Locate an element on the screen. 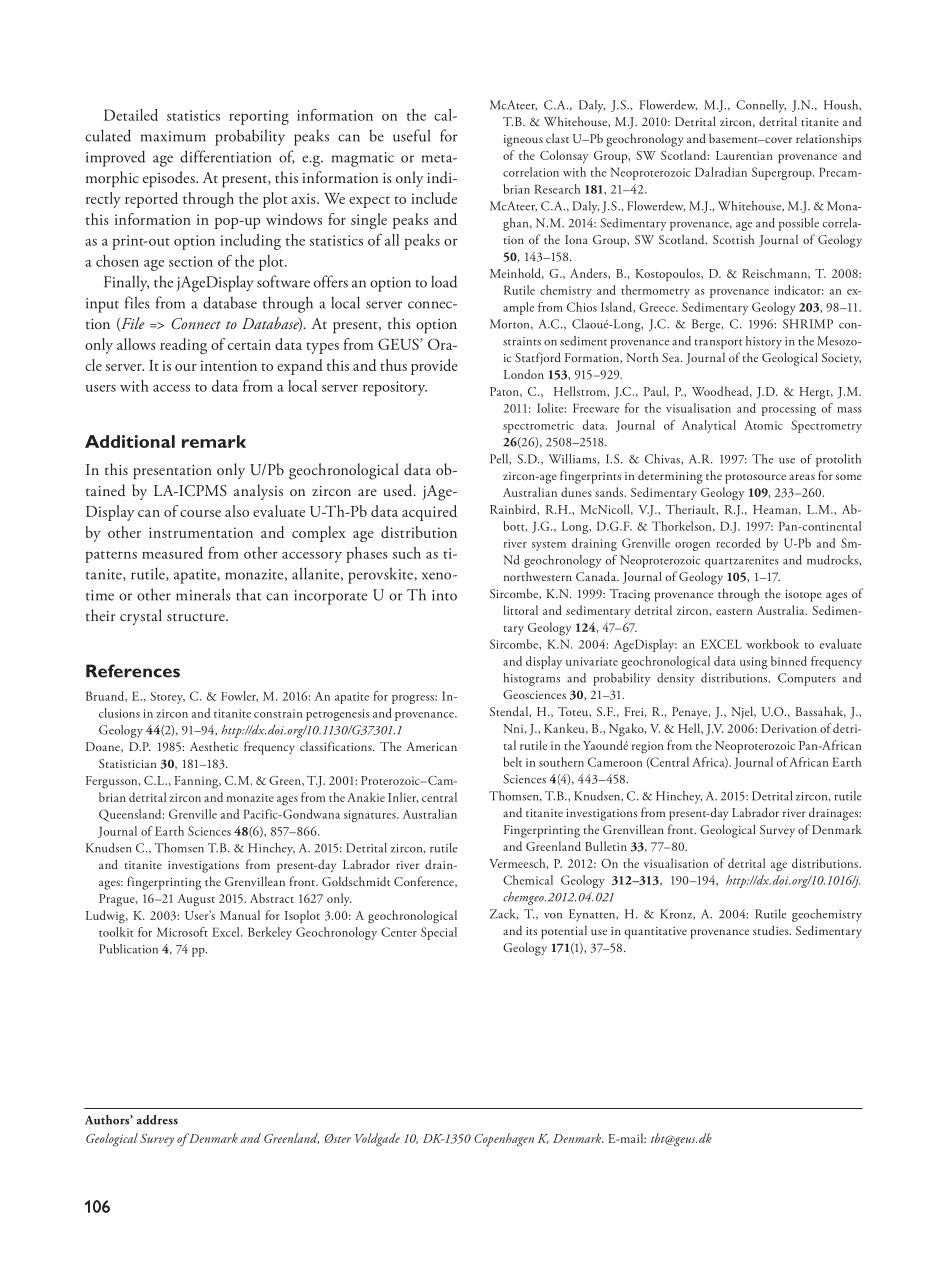 The image size is (952, 1271). littoral is located at coordinates (520, 610).
